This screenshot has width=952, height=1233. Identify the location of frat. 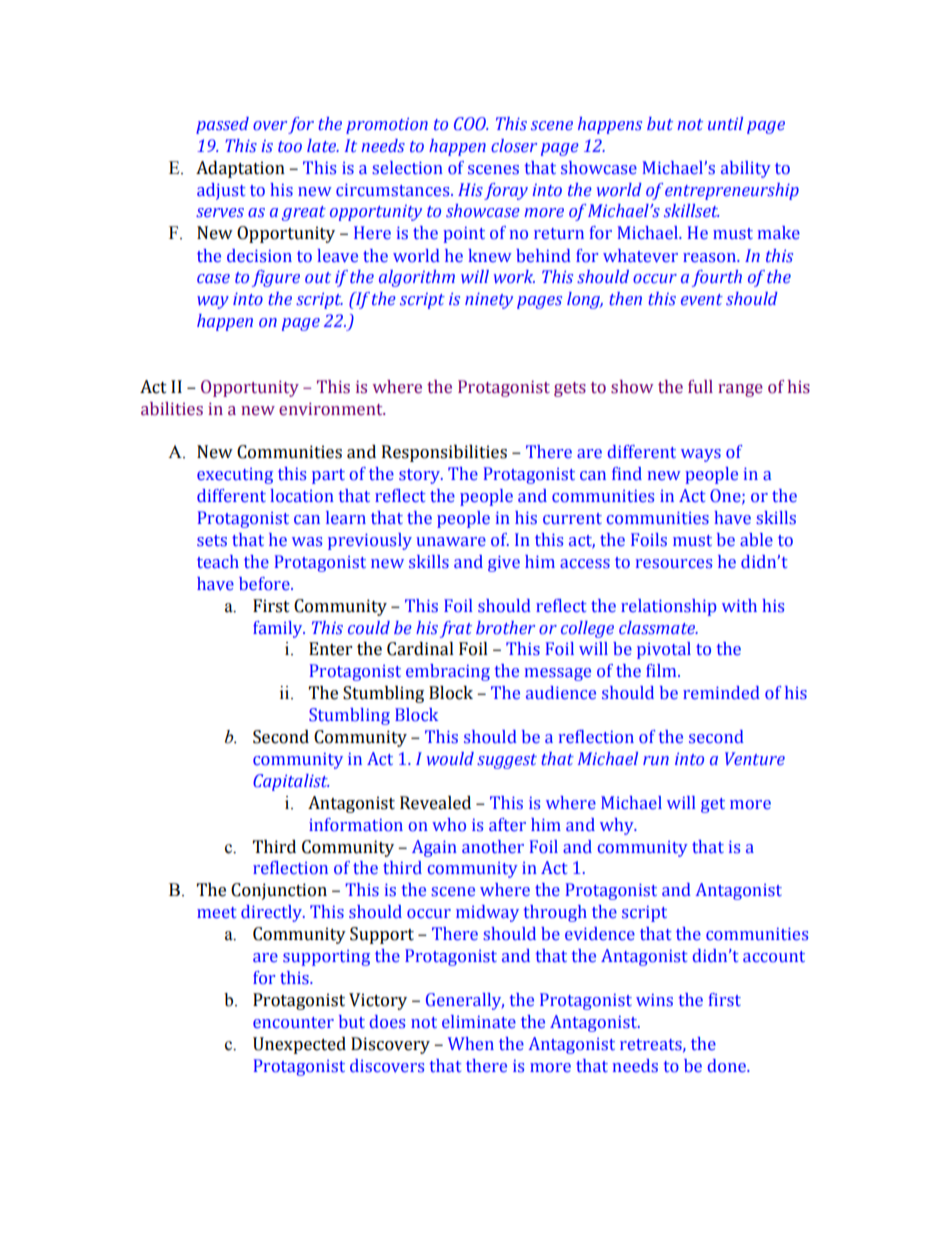
(456, 629).
